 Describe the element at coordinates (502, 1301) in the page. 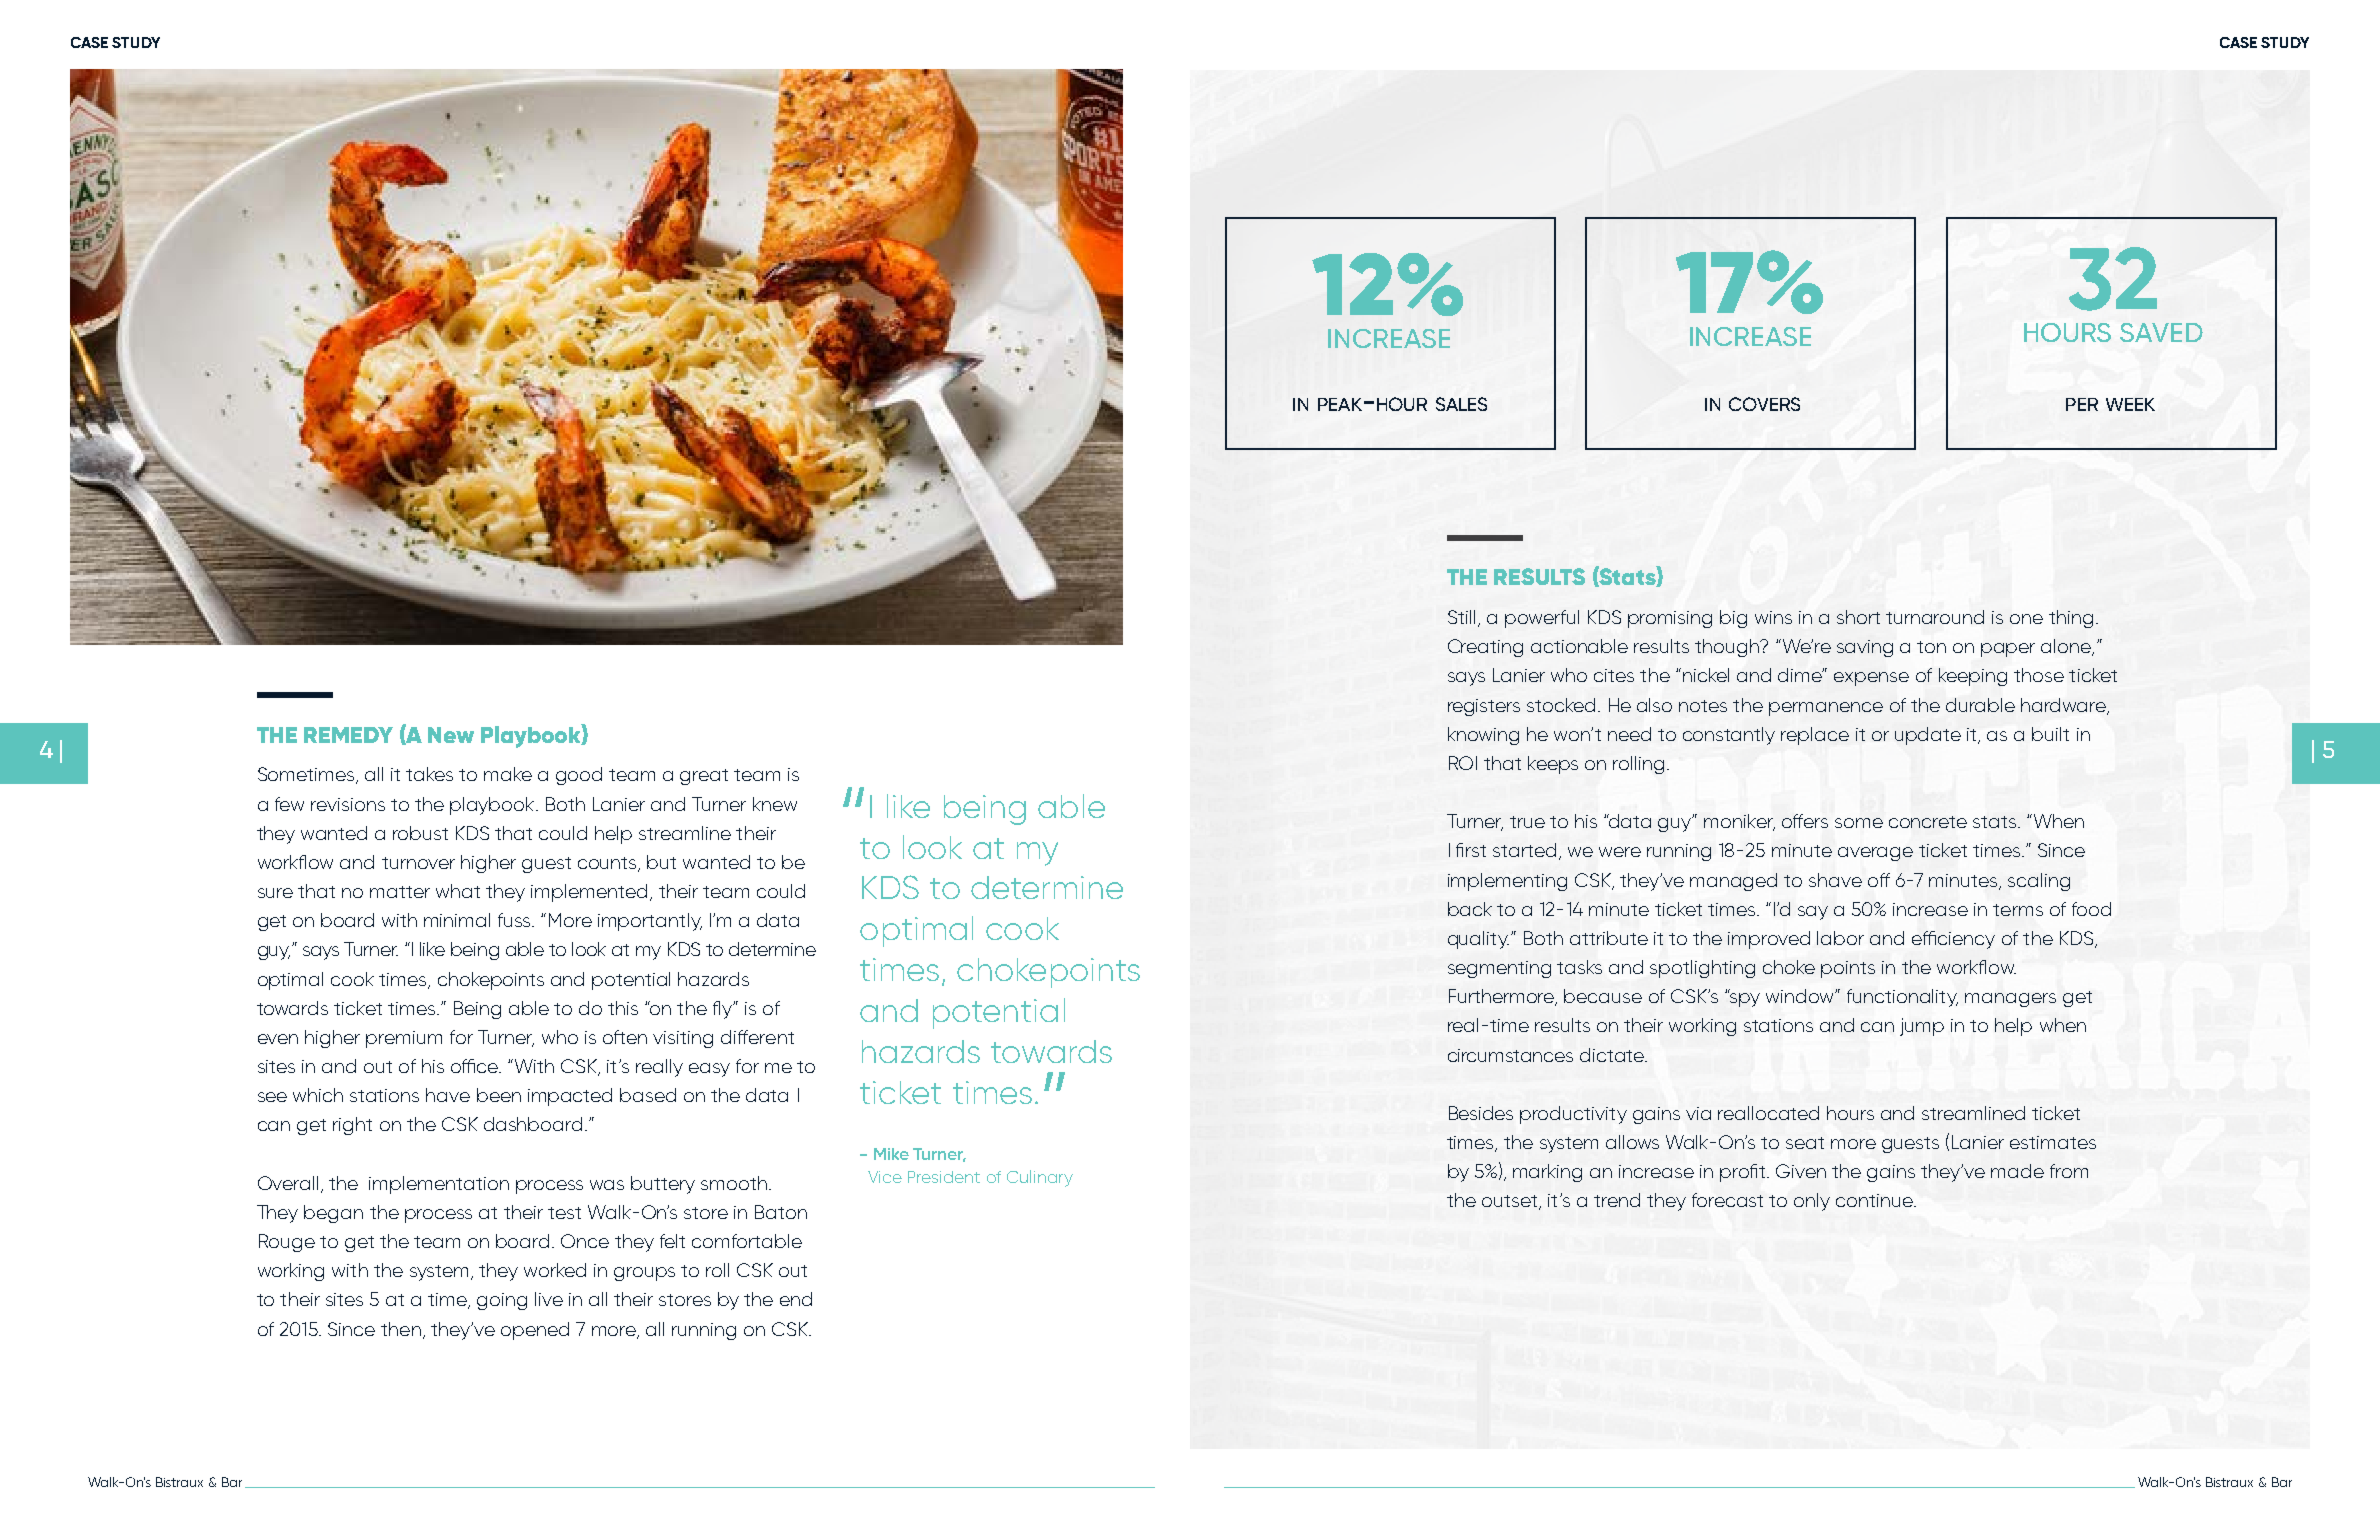

I see `going` at that location.
